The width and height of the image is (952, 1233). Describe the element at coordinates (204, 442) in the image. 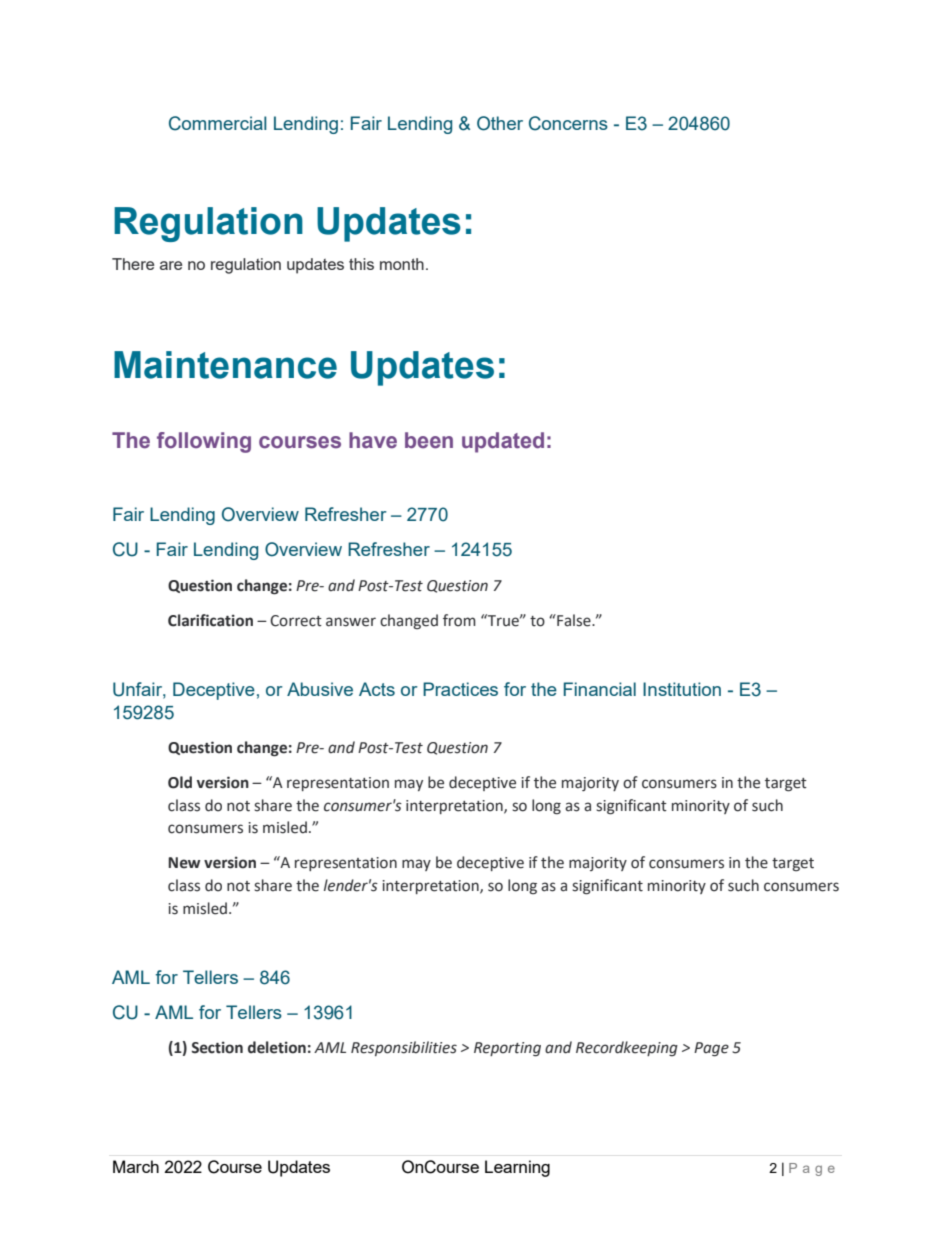

I see `following` at that location.
